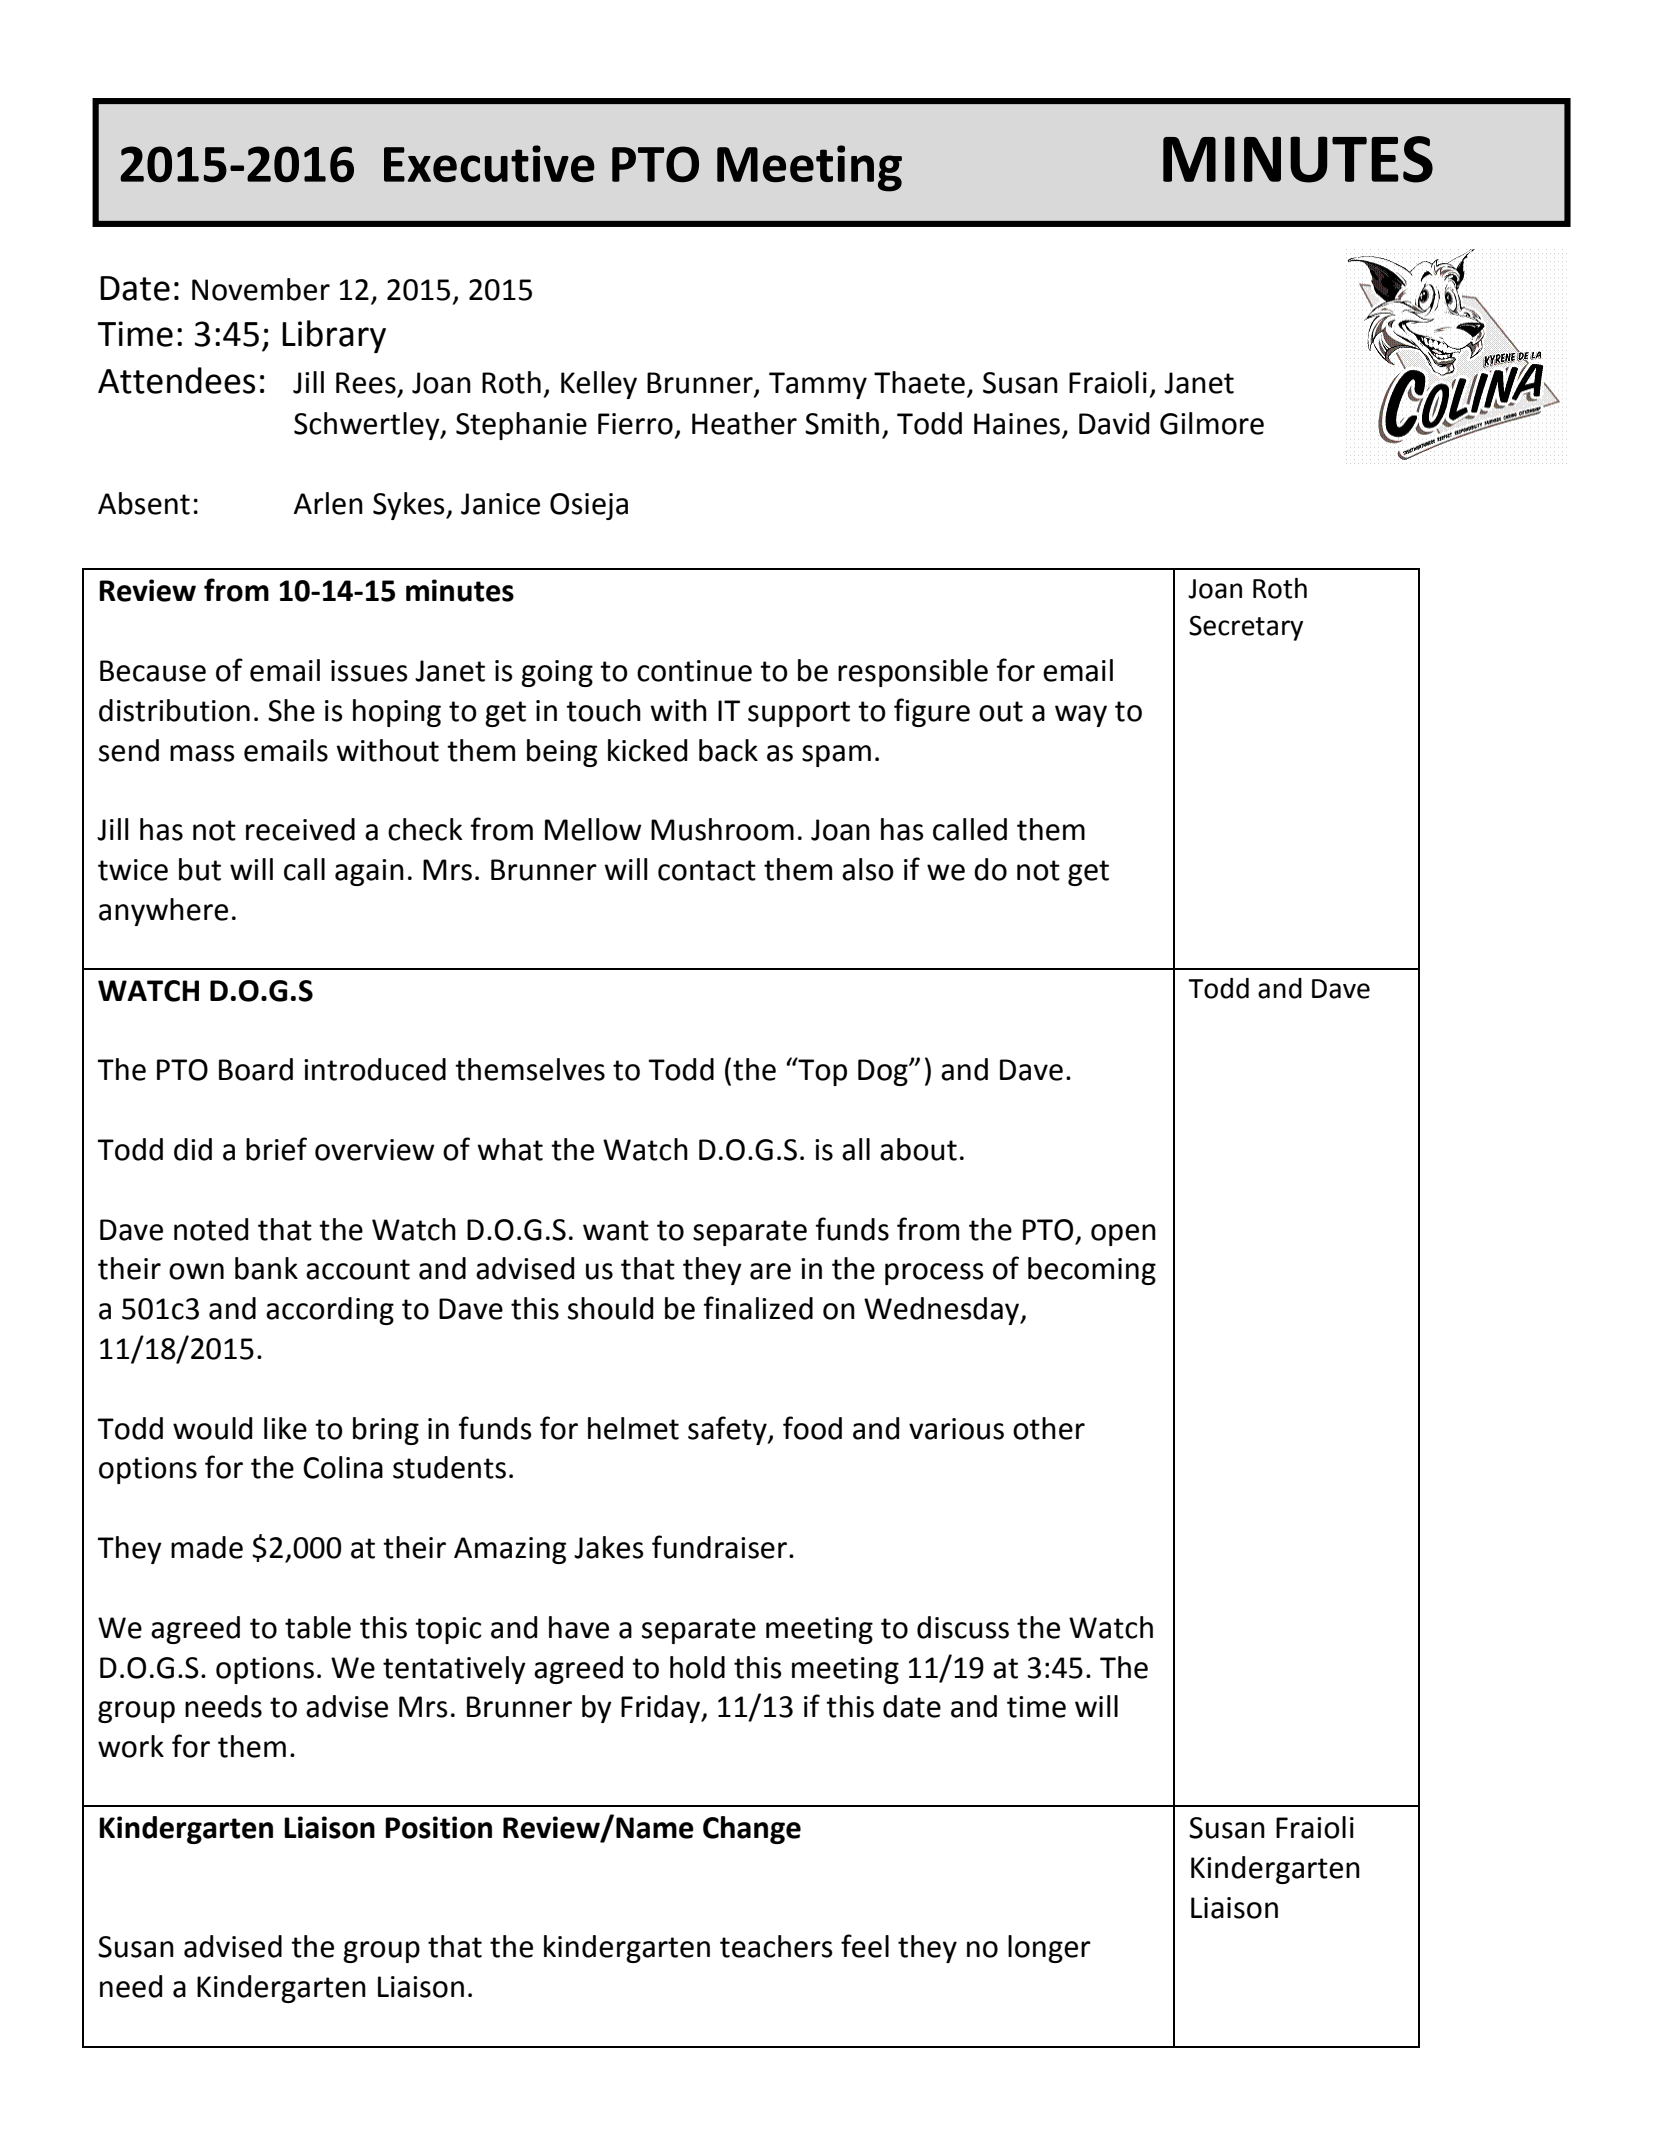  I want to click on Dog, so click(884, 1072).
